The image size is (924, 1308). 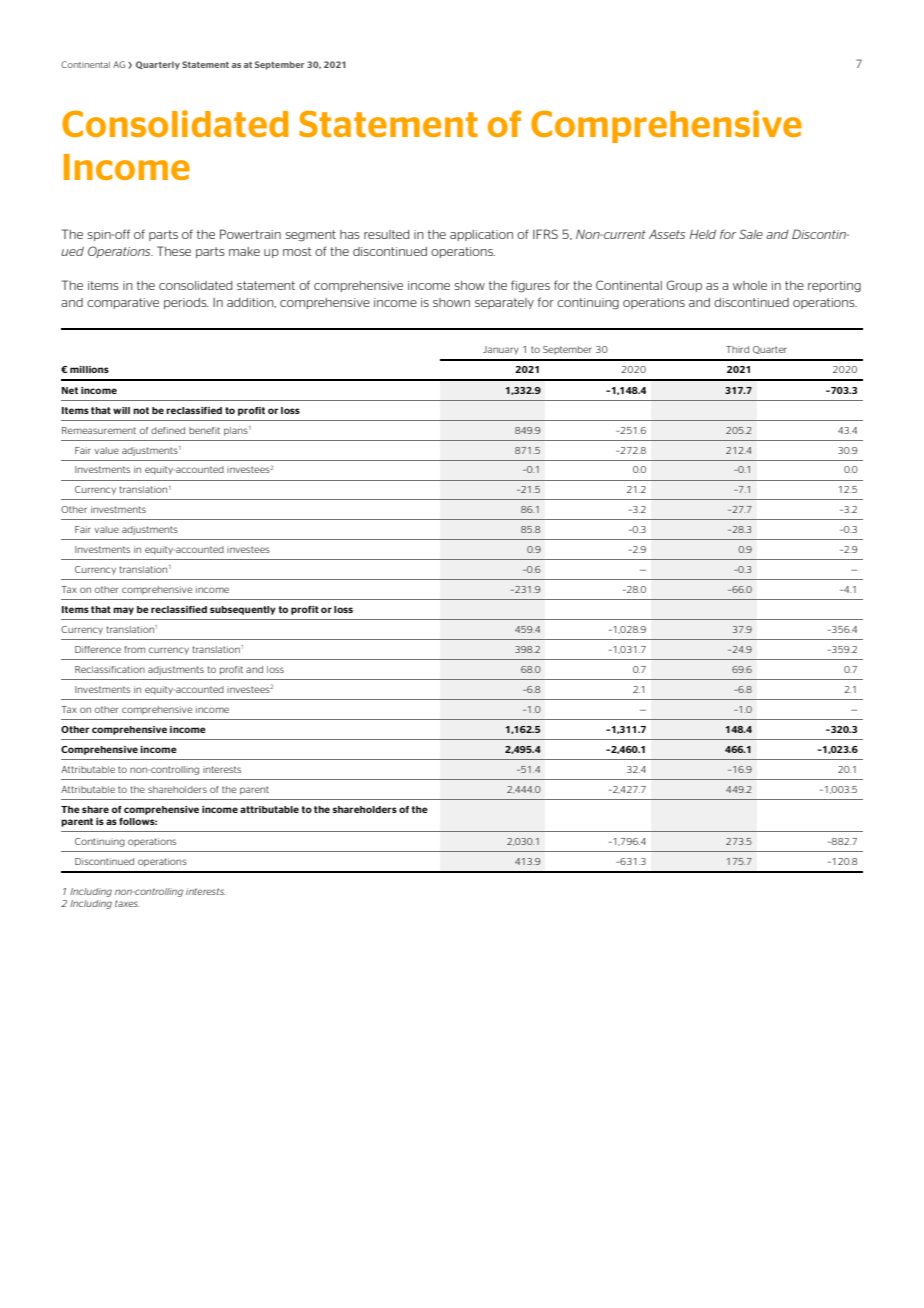 What do you see at coordinates (134, 649) in the document?
I see `from` at bounding box center [134, 649].
